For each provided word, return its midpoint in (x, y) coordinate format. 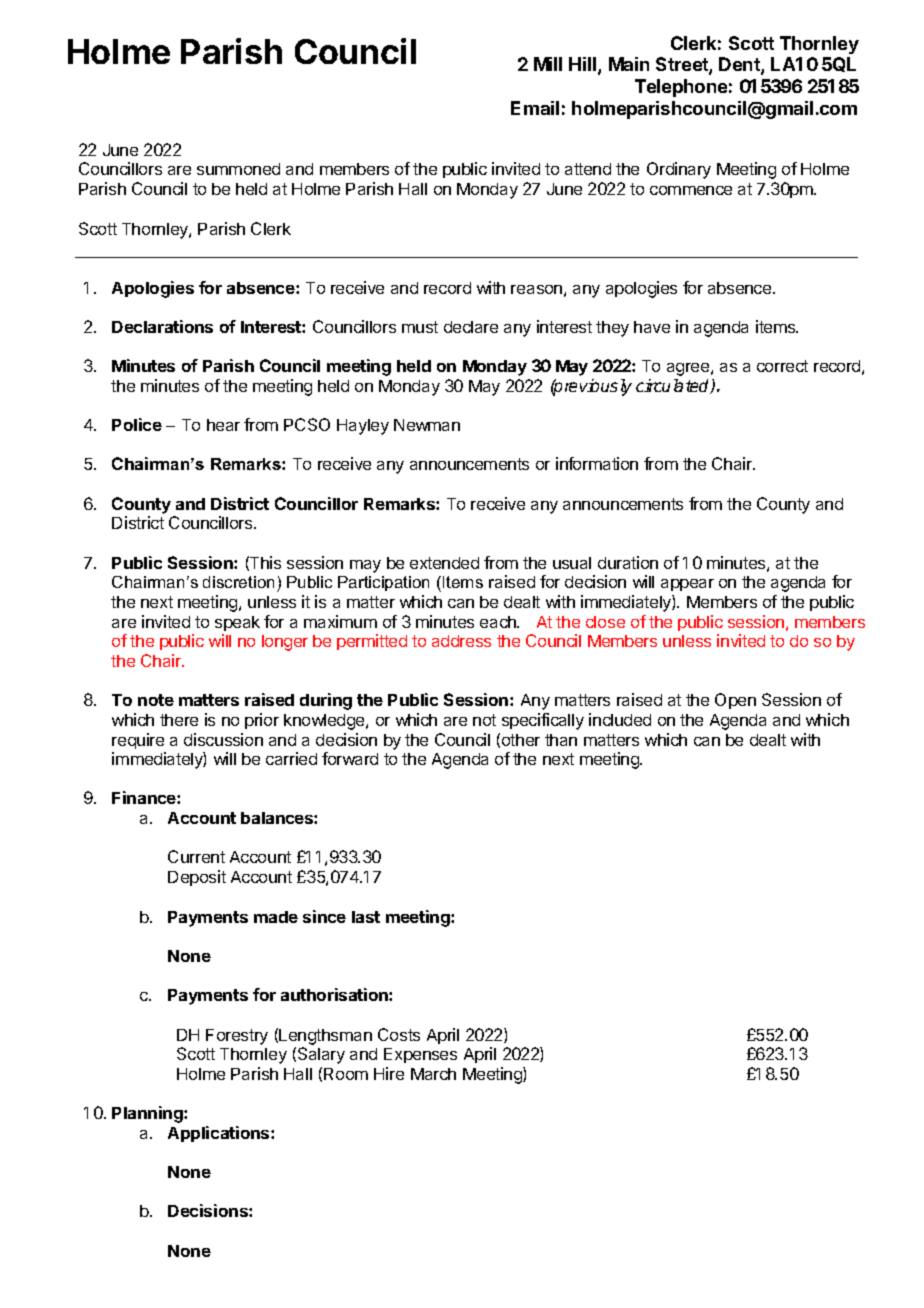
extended (444, 563)
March (433, 1074)
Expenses (420, 1055)
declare (471, 327)
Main (629, 64)
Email (535, 108)
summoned (238, 169)
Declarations (162, 326)
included (620, 719)
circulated (674, 386)
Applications (220, 1134)
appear (687, 585)
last (366, 917)
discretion (238, 582)
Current (196, 856)
